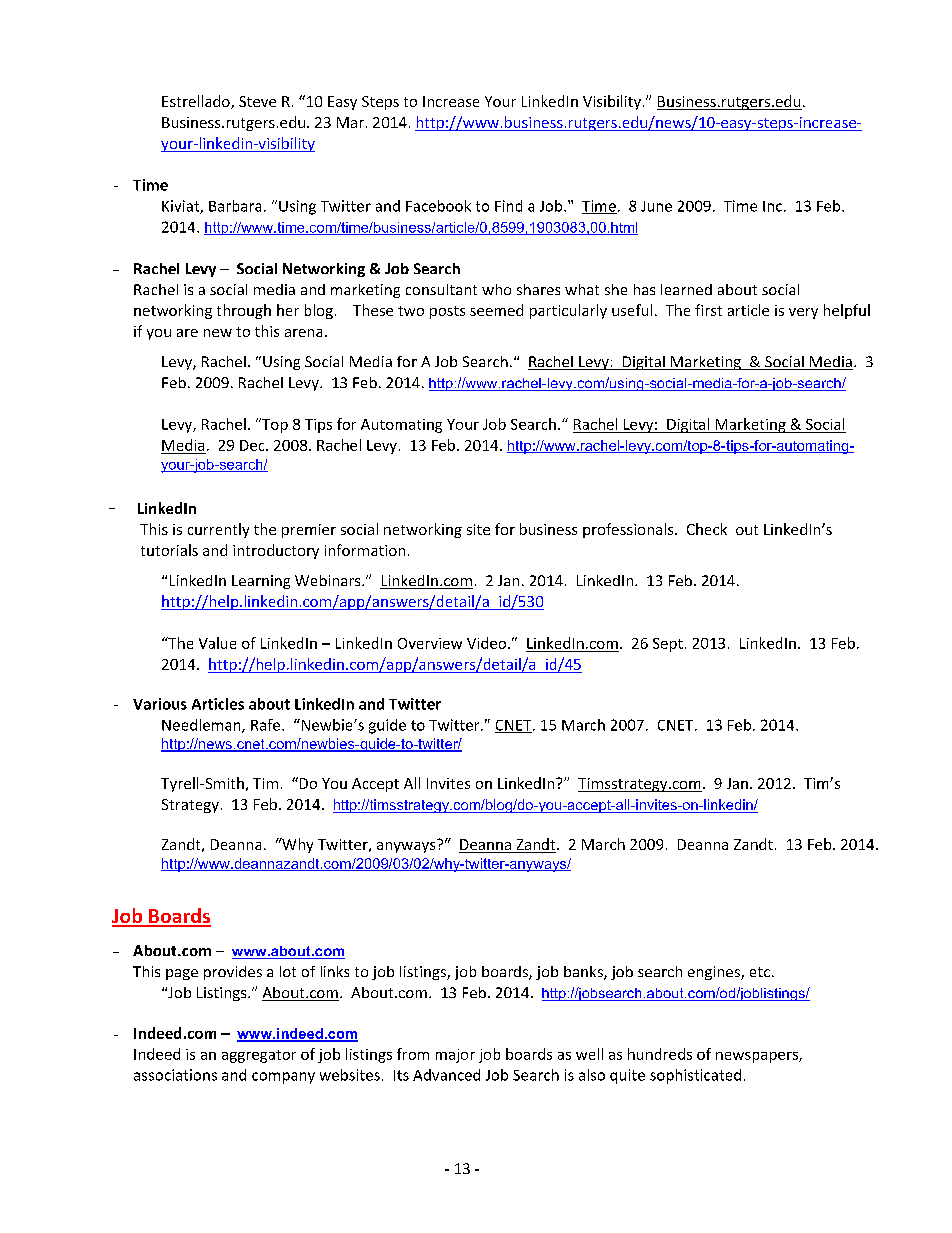 This screenshot has height=1233, width=952. Describe the element at coordinates (261, 582) in the screenshot. I see `Learning` at that location.
